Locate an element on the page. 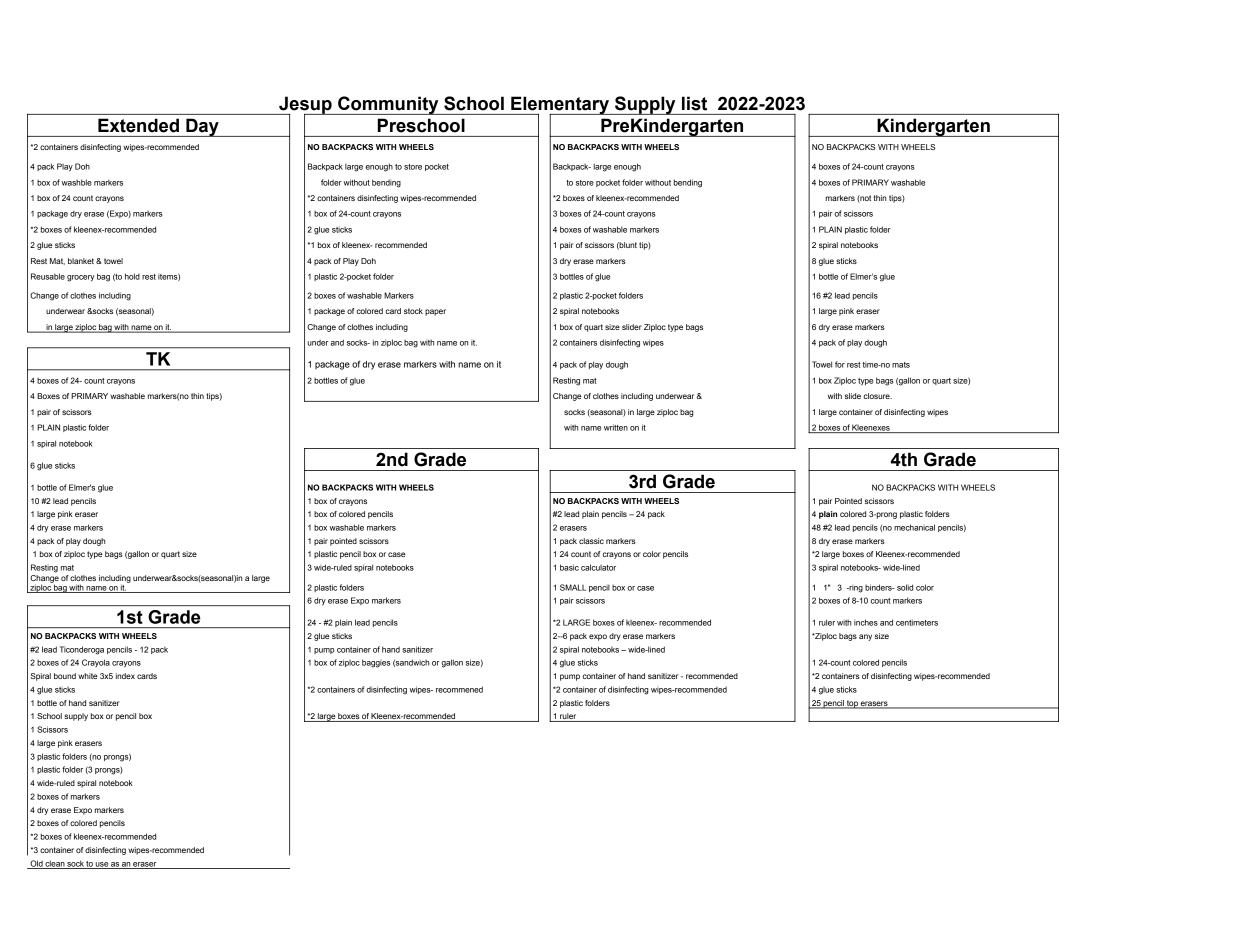  SMALL is located at coordinates (573, 587).
